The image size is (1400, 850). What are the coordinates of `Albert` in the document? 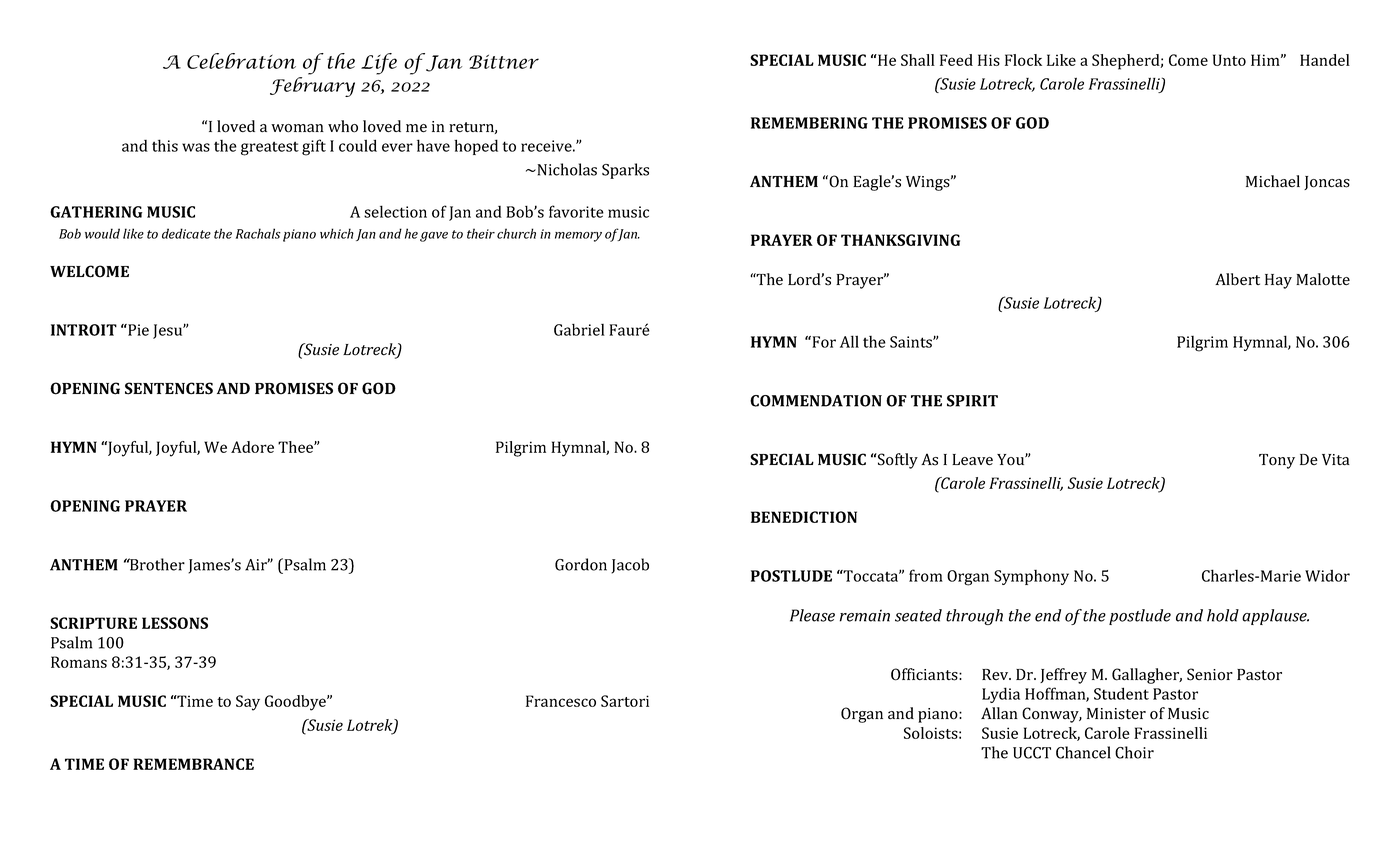 It's located at (1237, 279).
